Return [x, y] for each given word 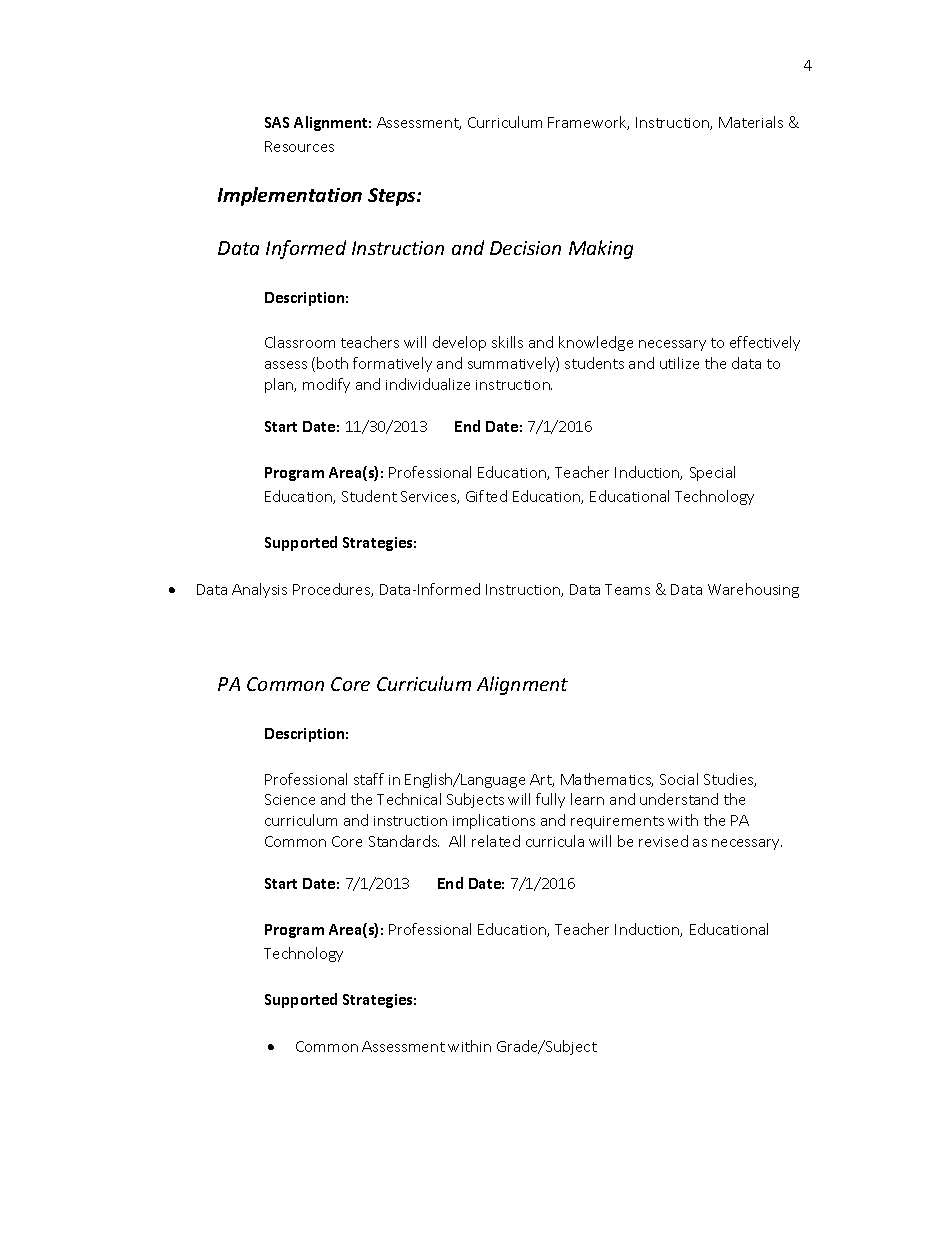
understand [679, 799]
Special [712, 473]
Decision [525, 248]
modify [326, 385]
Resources [299, 146]
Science [290, 799]
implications [494, 821]
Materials [751, 122]
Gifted [486, 496]
